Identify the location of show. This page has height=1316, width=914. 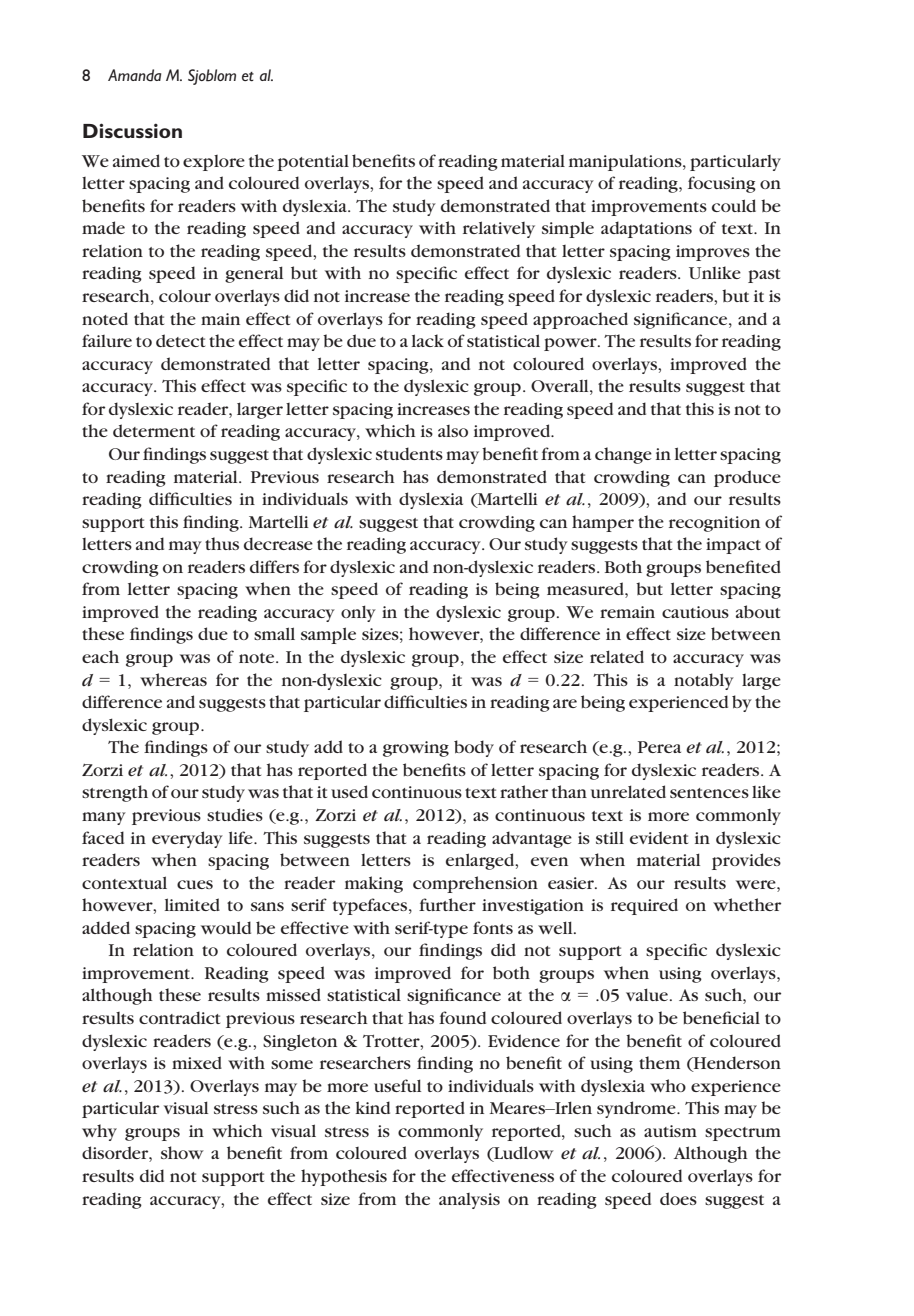
(182, 1152).
